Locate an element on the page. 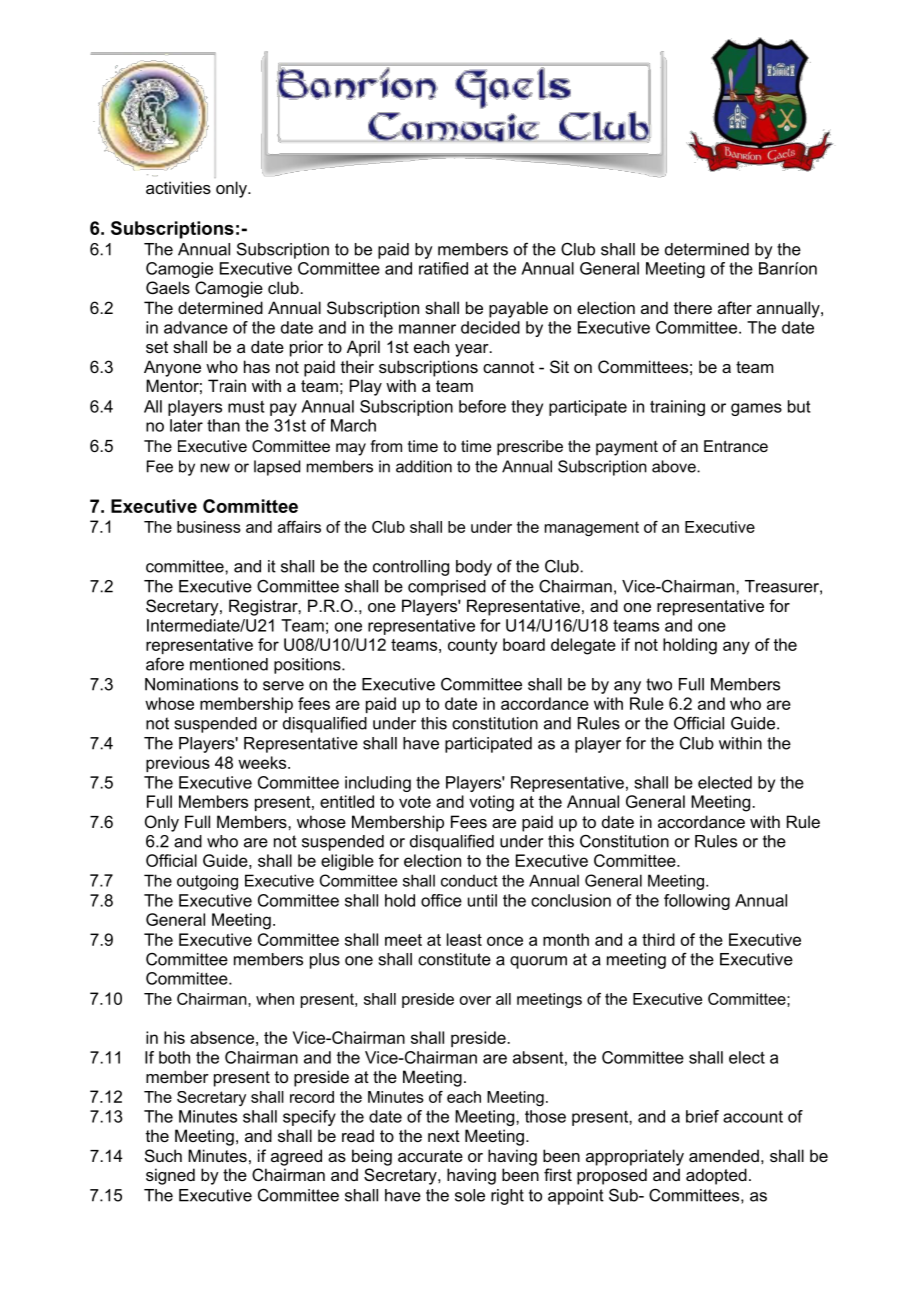 The width and height of the document is (924, 1308). comprised is located at coordinates (447, 588).
